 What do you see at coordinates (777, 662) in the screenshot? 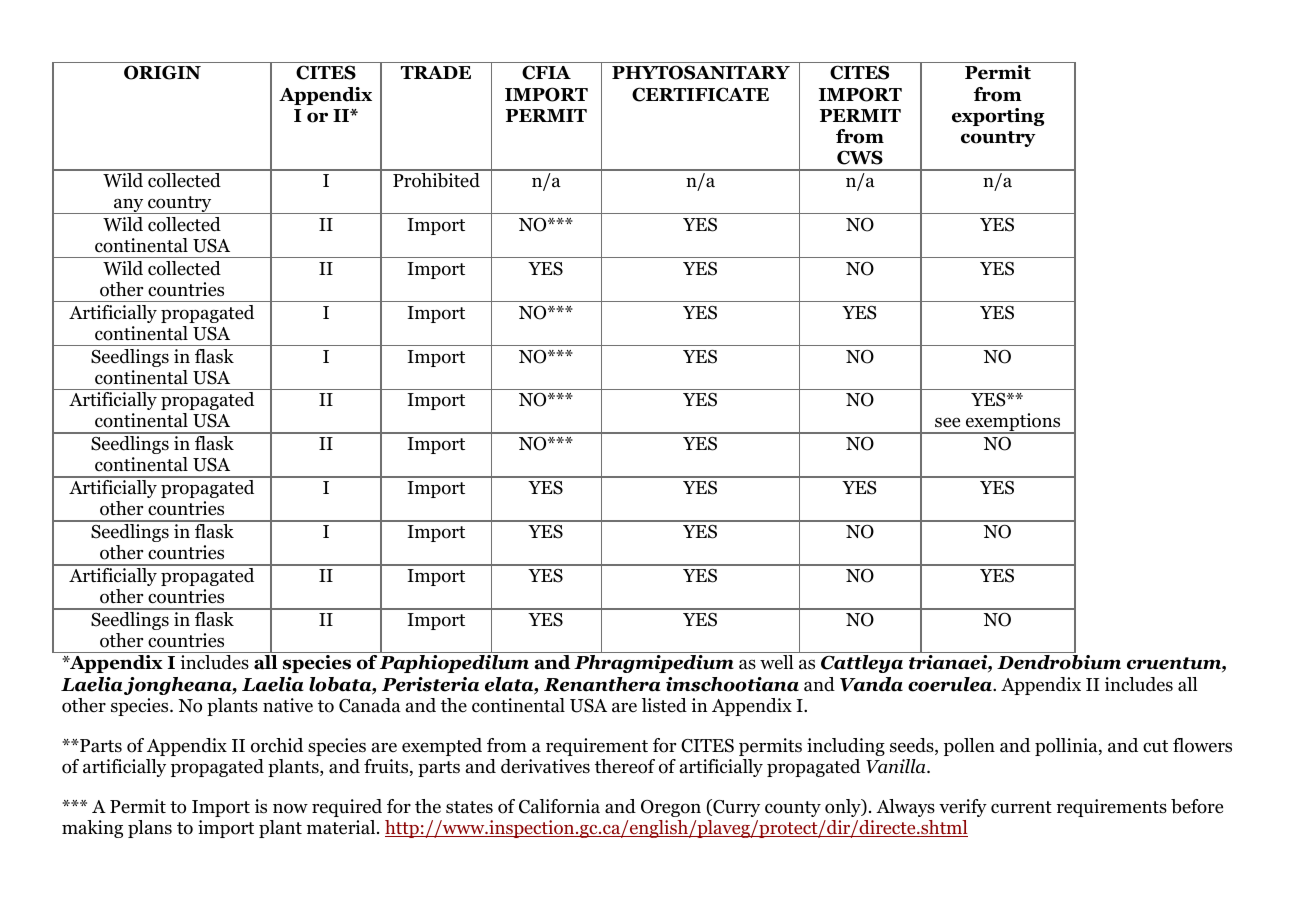
I see `well` at bounding box center [777, 662].
